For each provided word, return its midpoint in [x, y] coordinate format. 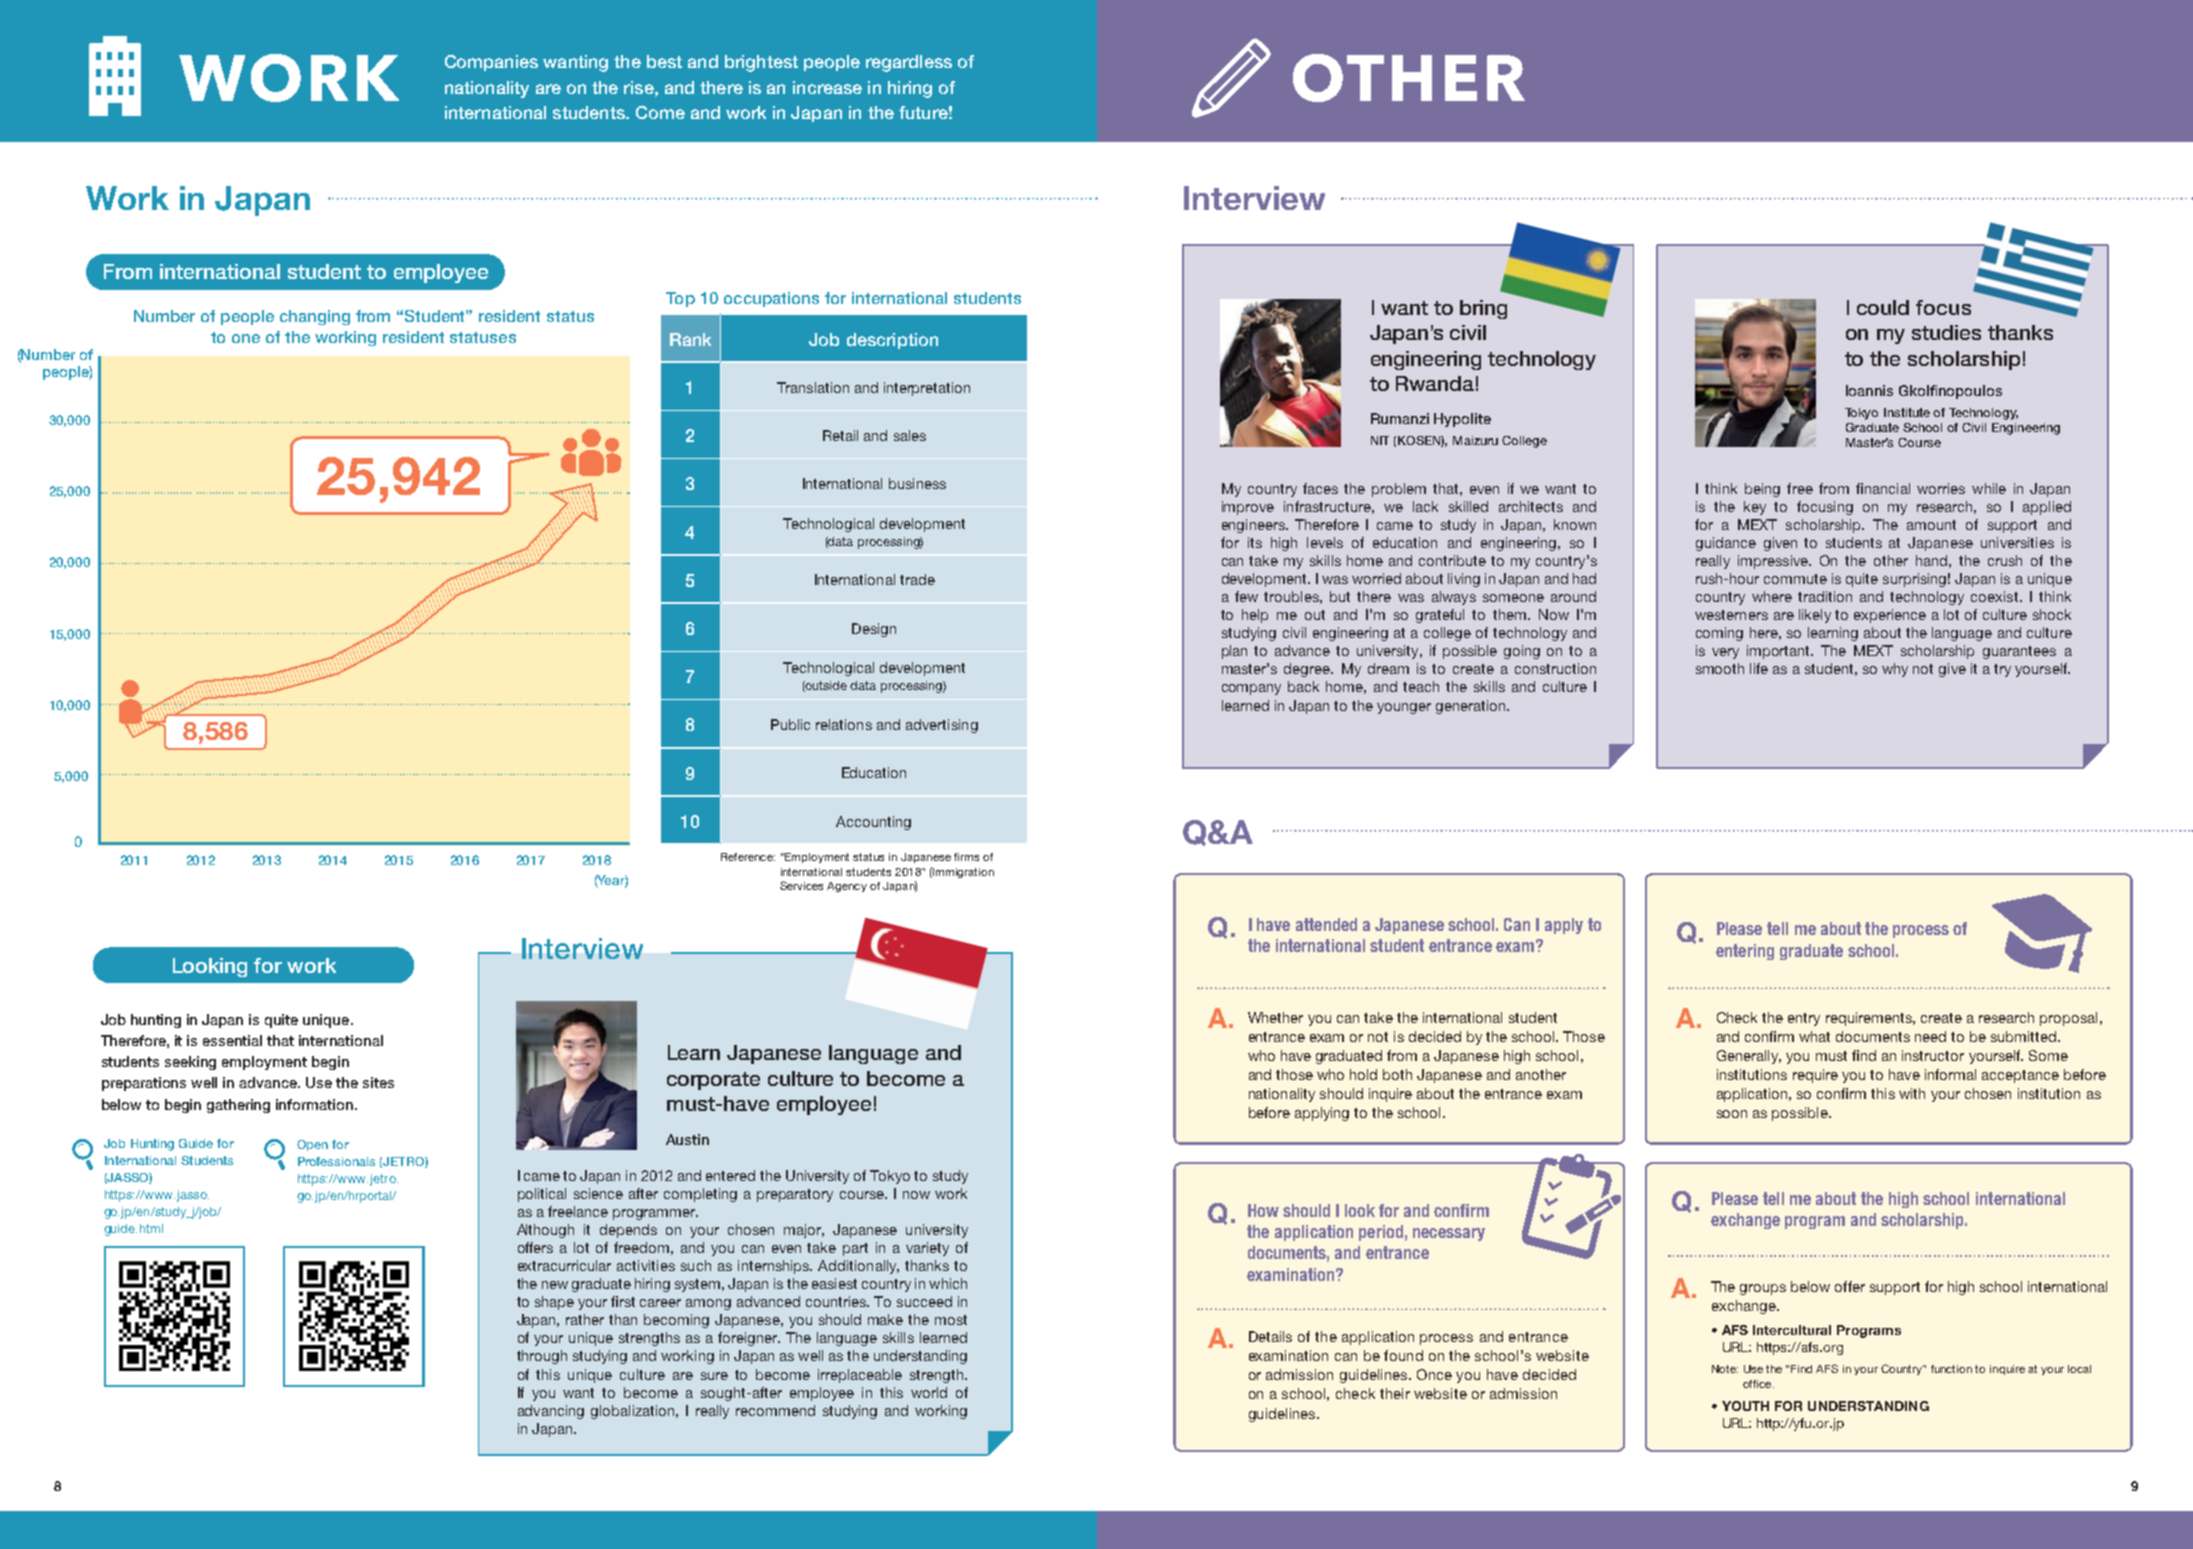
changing [315, 317]
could [1883, 307]
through [542, 1357]
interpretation [927, 389]
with [1912, 1093]
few [1246, 596]
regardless [909, 63]
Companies [491, 63]
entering [1745, 952]
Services [801, 885]
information [314, 1104]
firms [966, 857]
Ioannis [1869, 390]
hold [1363, 1074]
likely [1815, 616]
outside [825, 686]
